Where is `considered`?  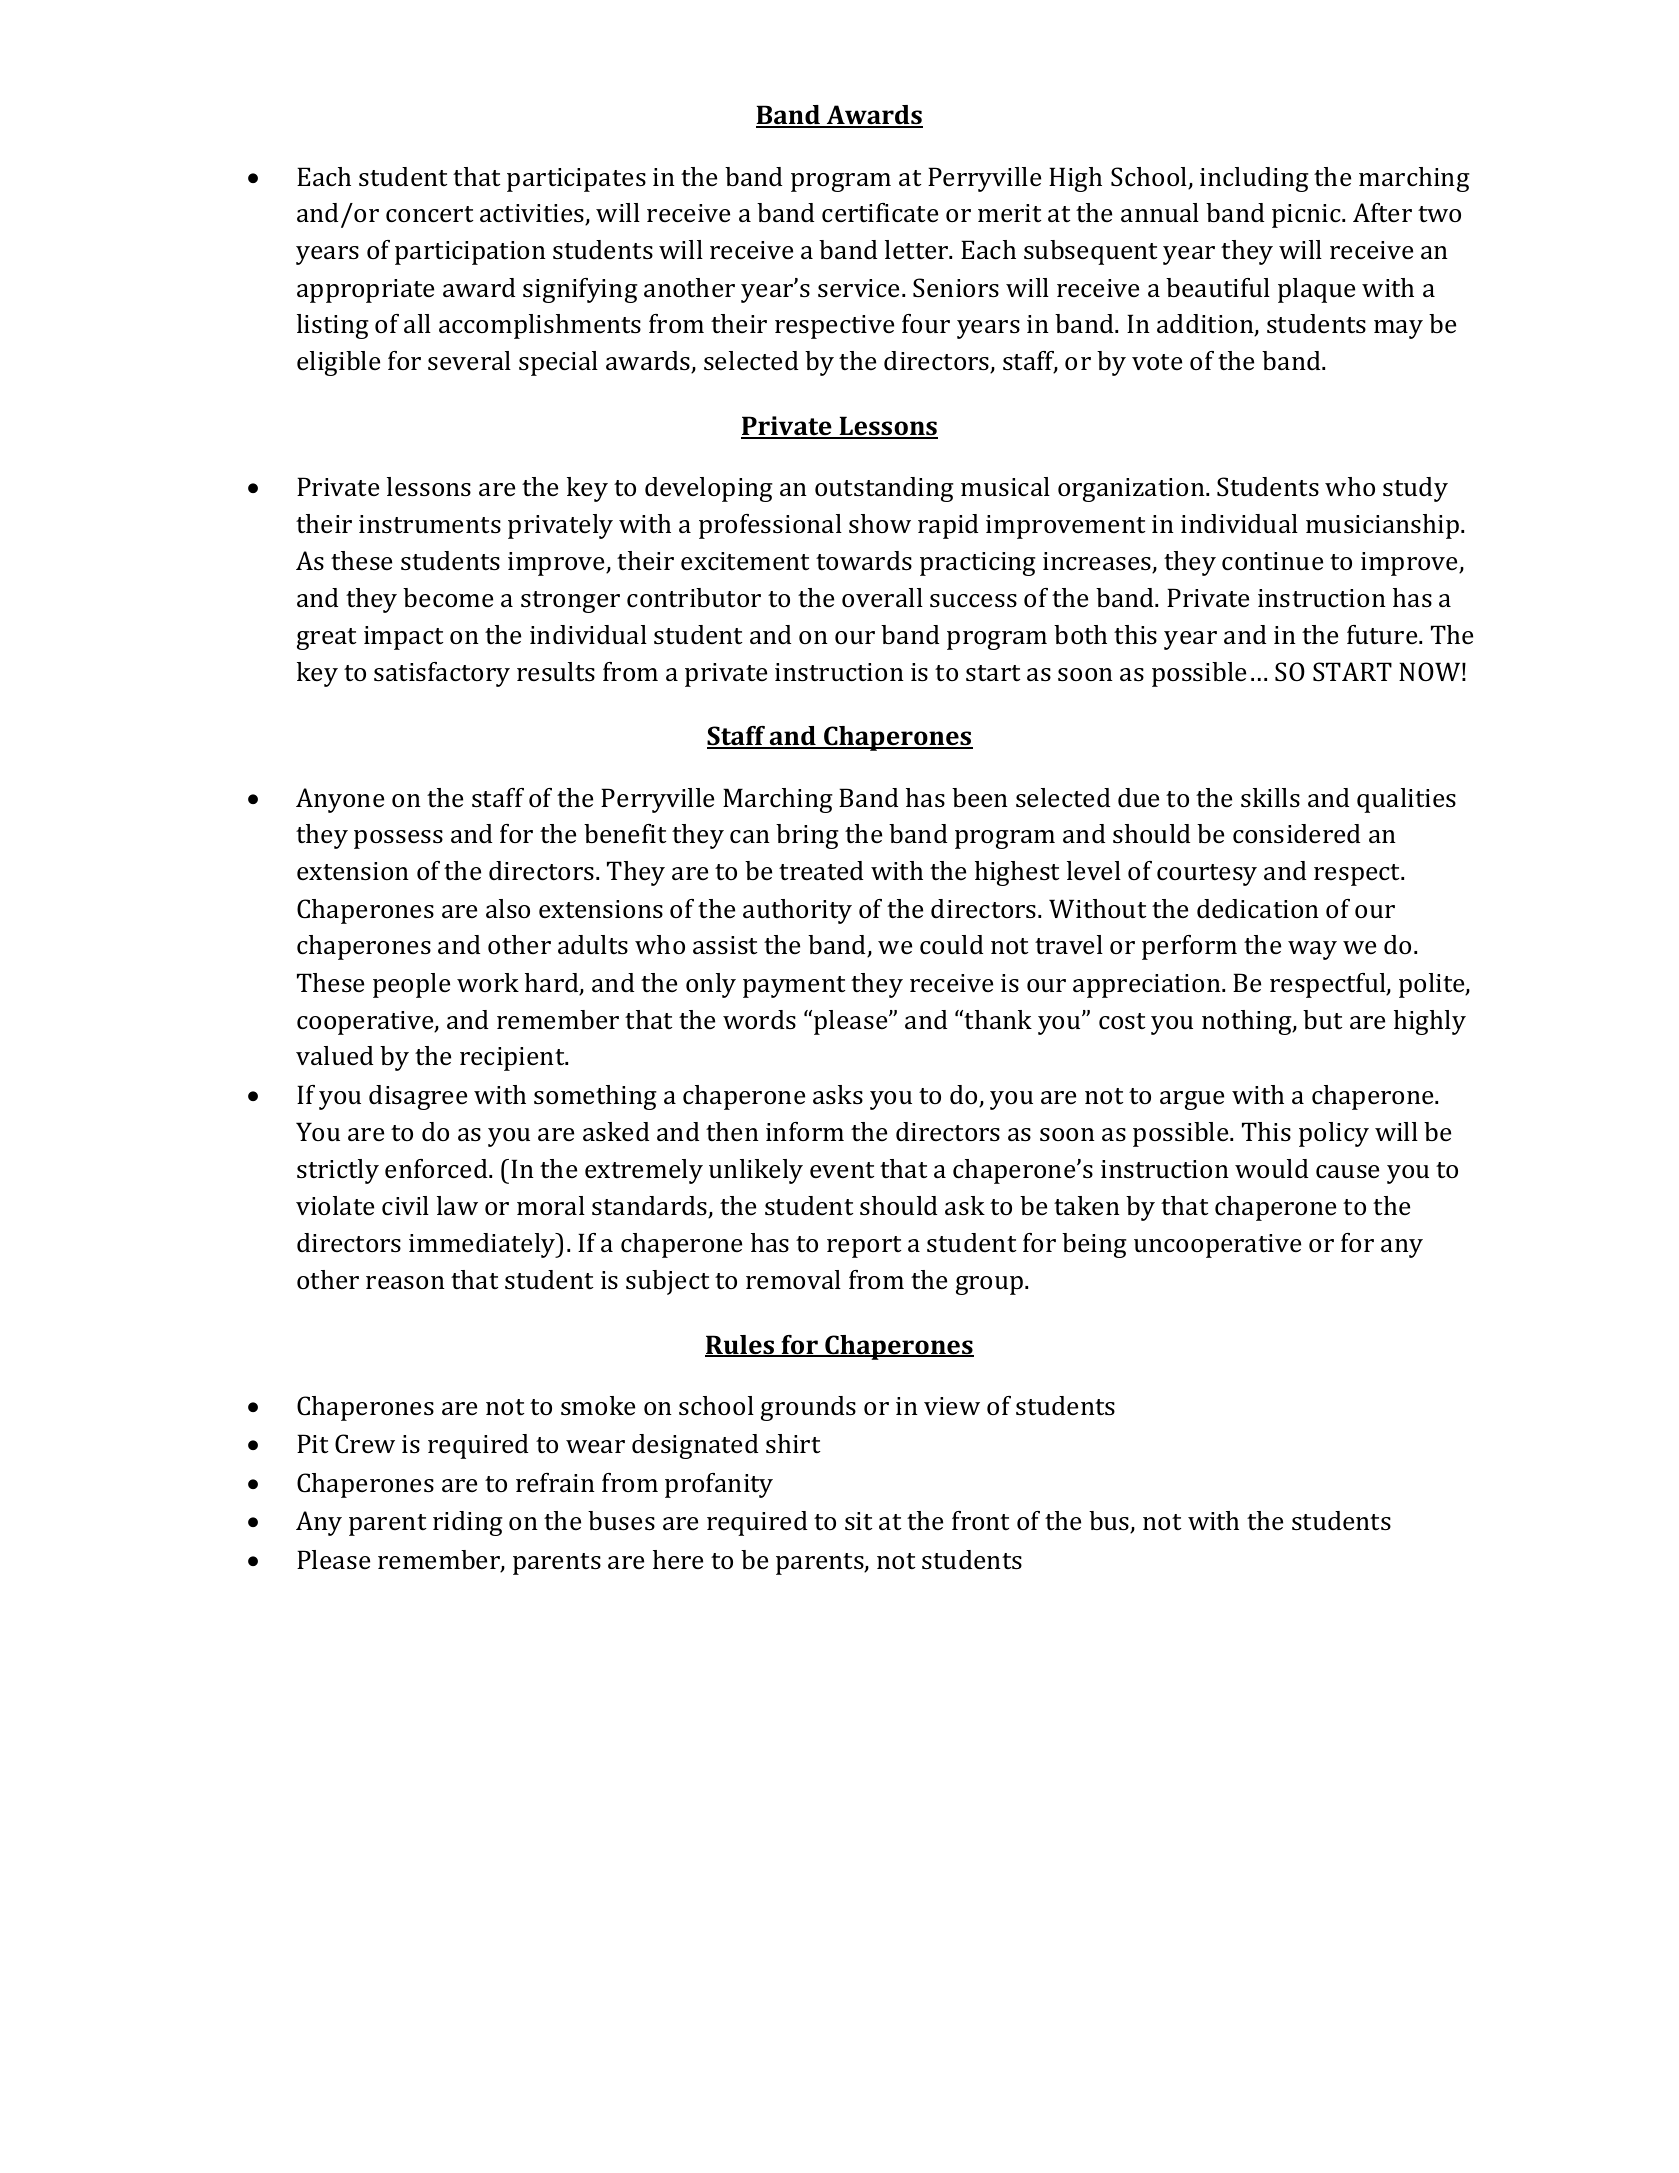 considered is located at coordinates (1296, 834).
